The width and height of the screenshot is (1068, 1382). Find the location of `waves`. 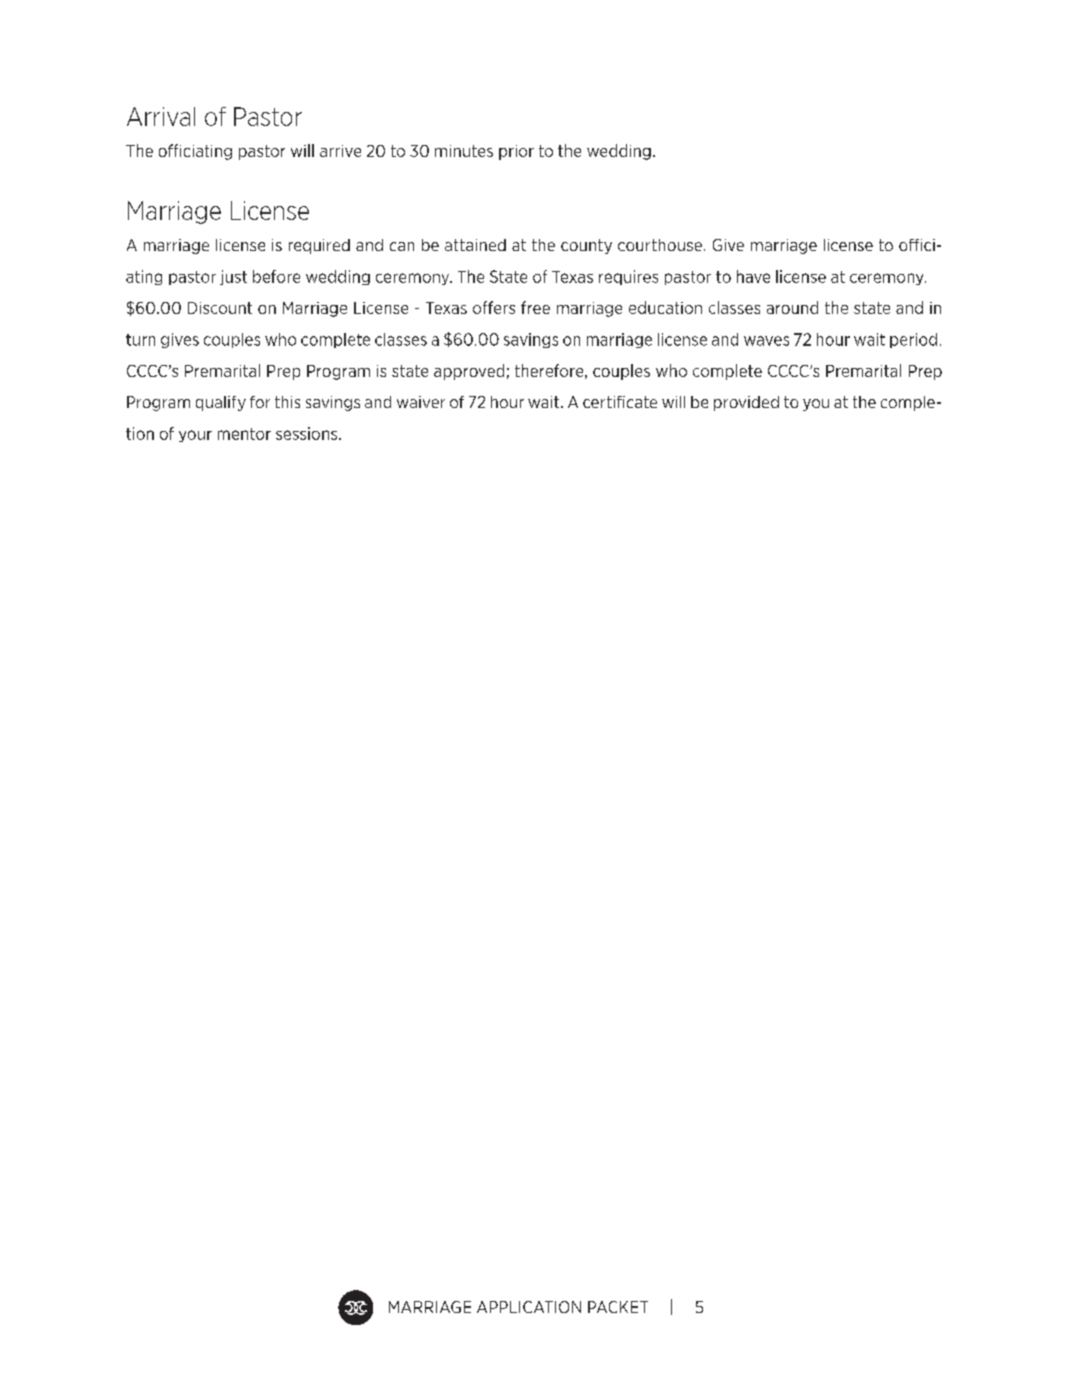

waves is located at coordinates (766, 341).
